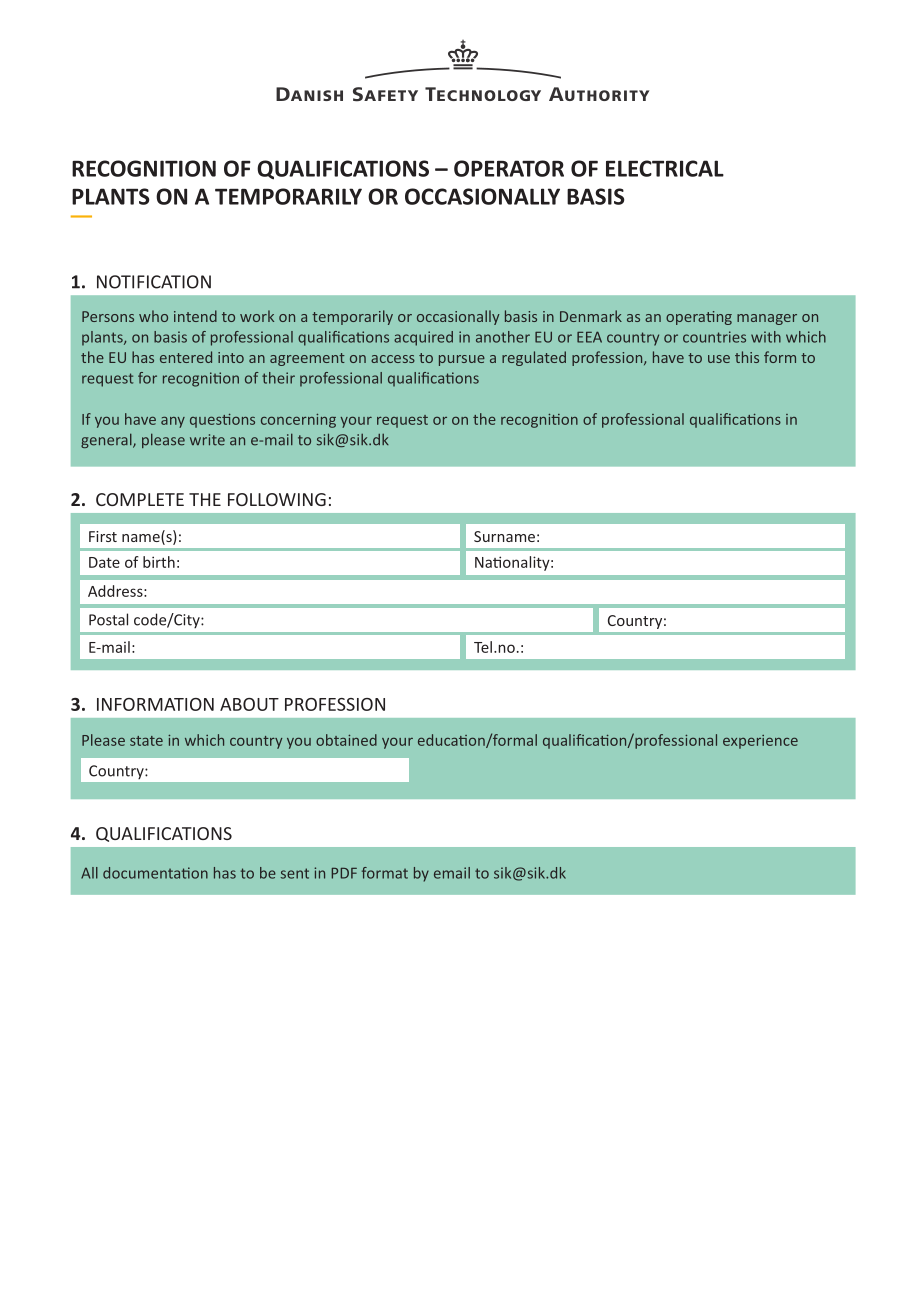 The width and height of the document is (924, 1308). Describe the element at coordinates (719, 359) in the document. I see `use` at that location.
